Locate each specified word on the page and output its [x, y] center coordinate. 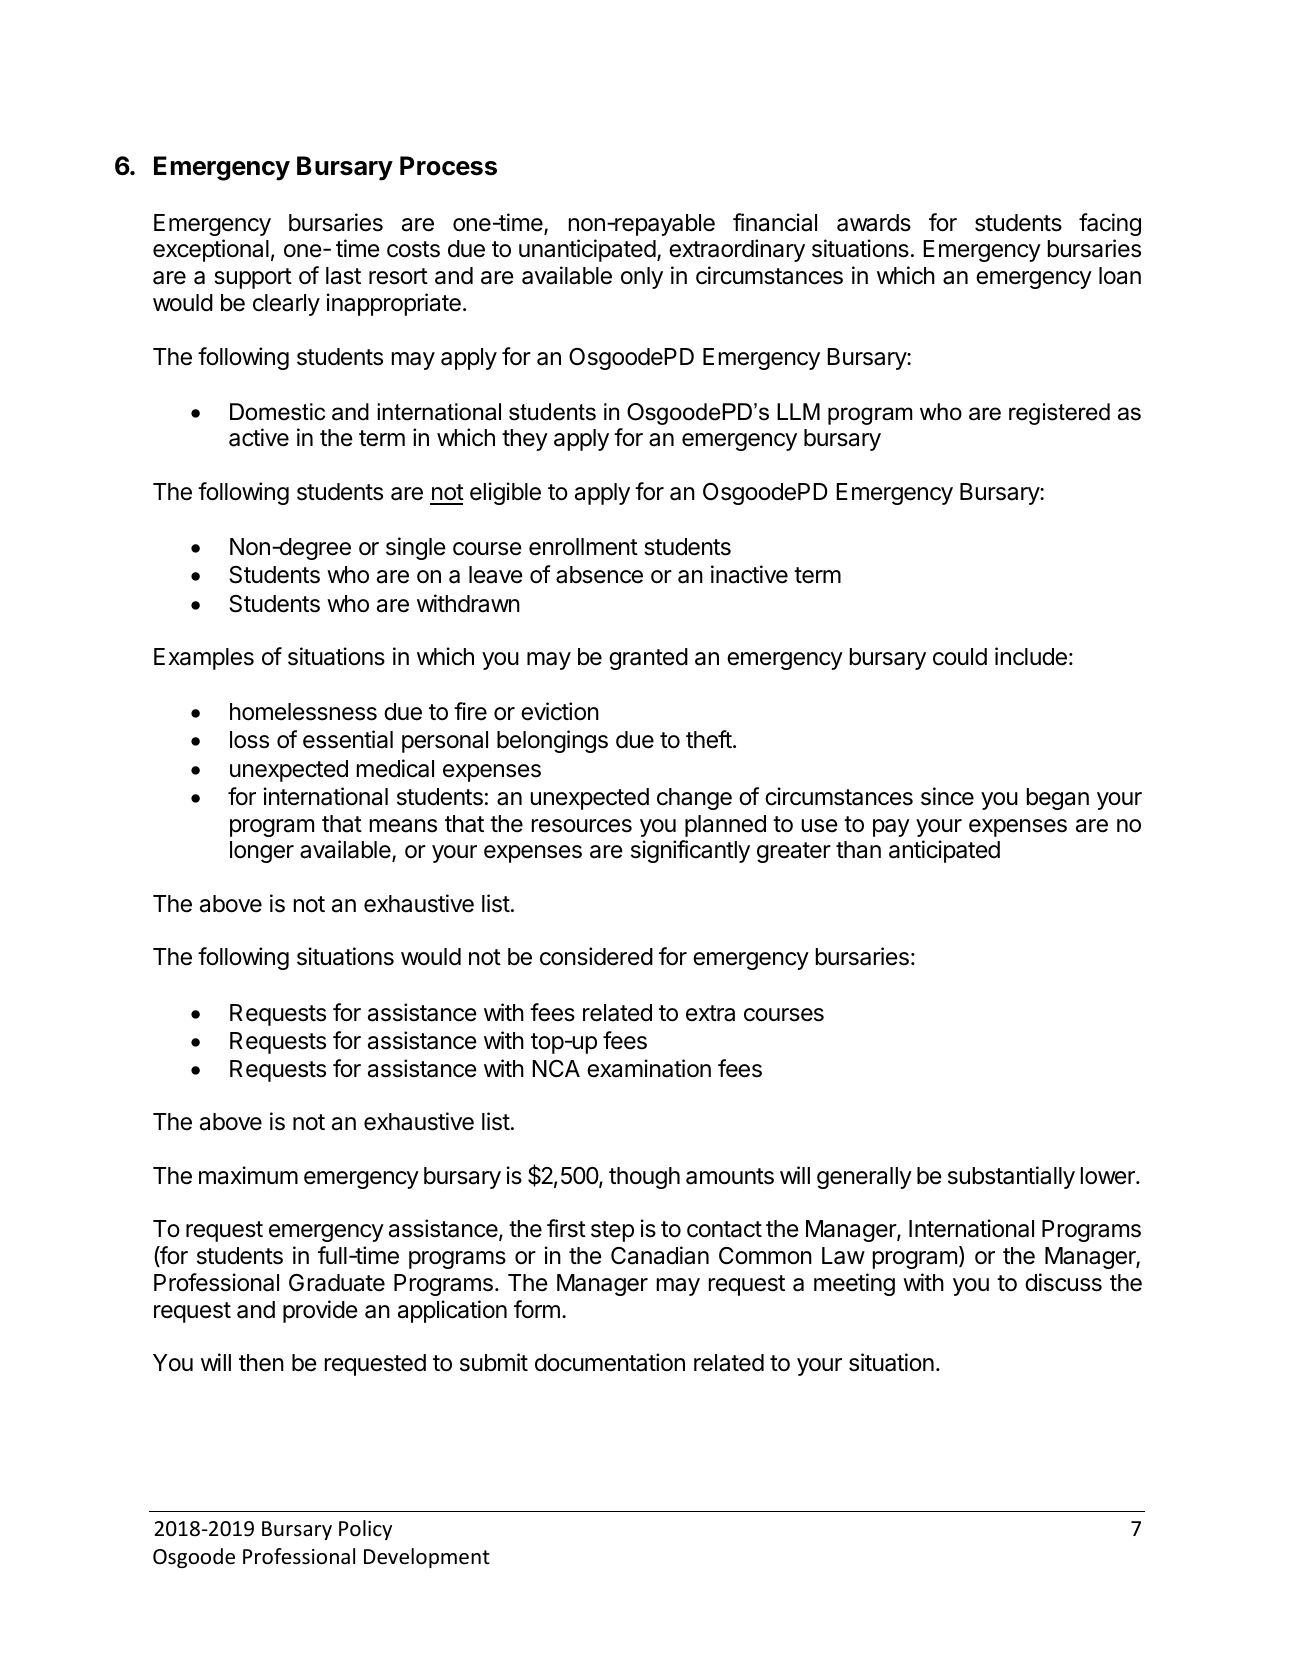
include [1031, 656]
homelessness [303, 712]
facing [1110, 224]
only [642, 278]
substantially [1011, 1177]
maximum [248, 1175]
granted [648, 659]
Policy [365, 1530]
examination [649, 1068]
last [343, 276]
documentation [610, 1362]
